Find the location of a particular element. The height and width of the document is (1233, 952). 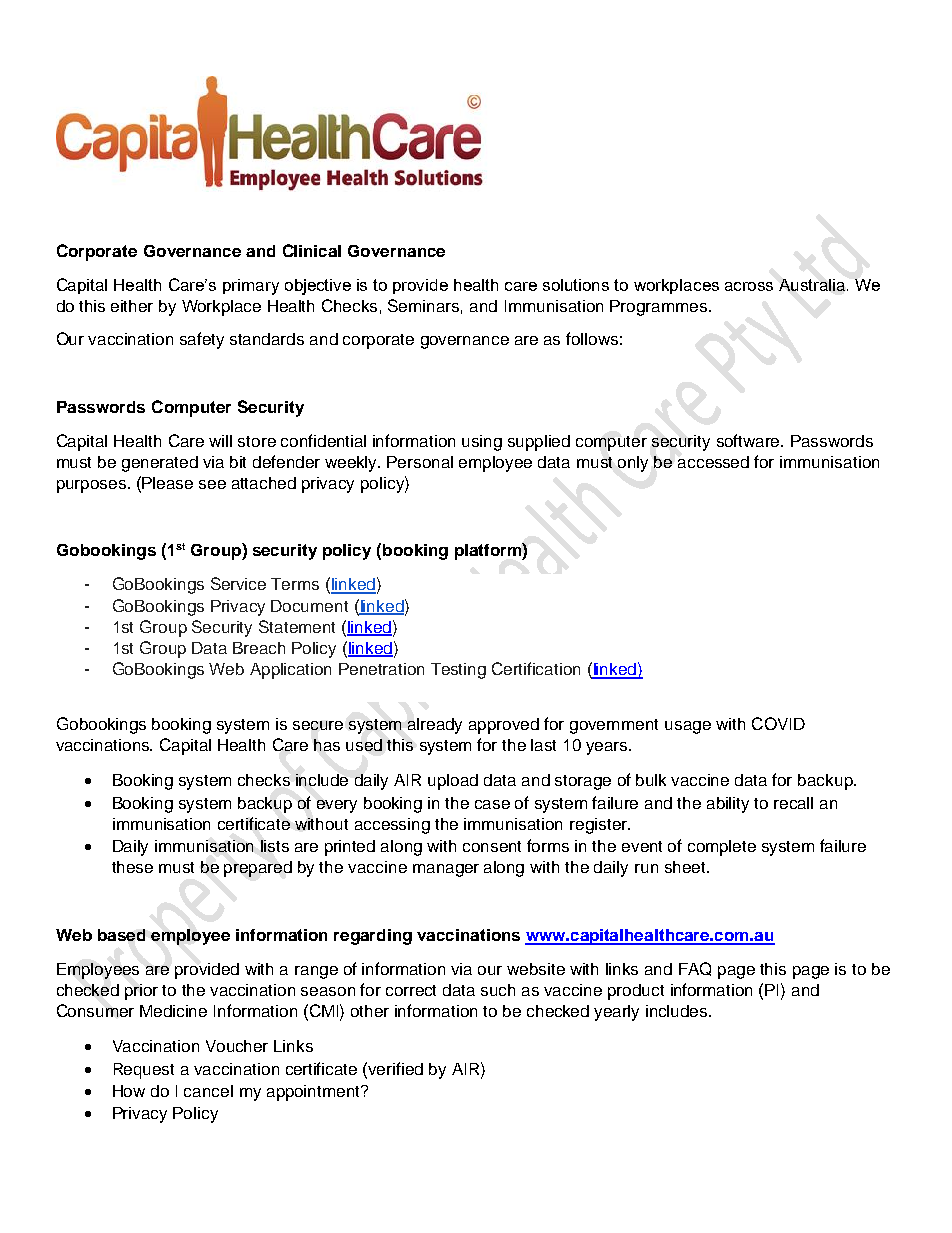

either is located at coordinates (132, 306).
